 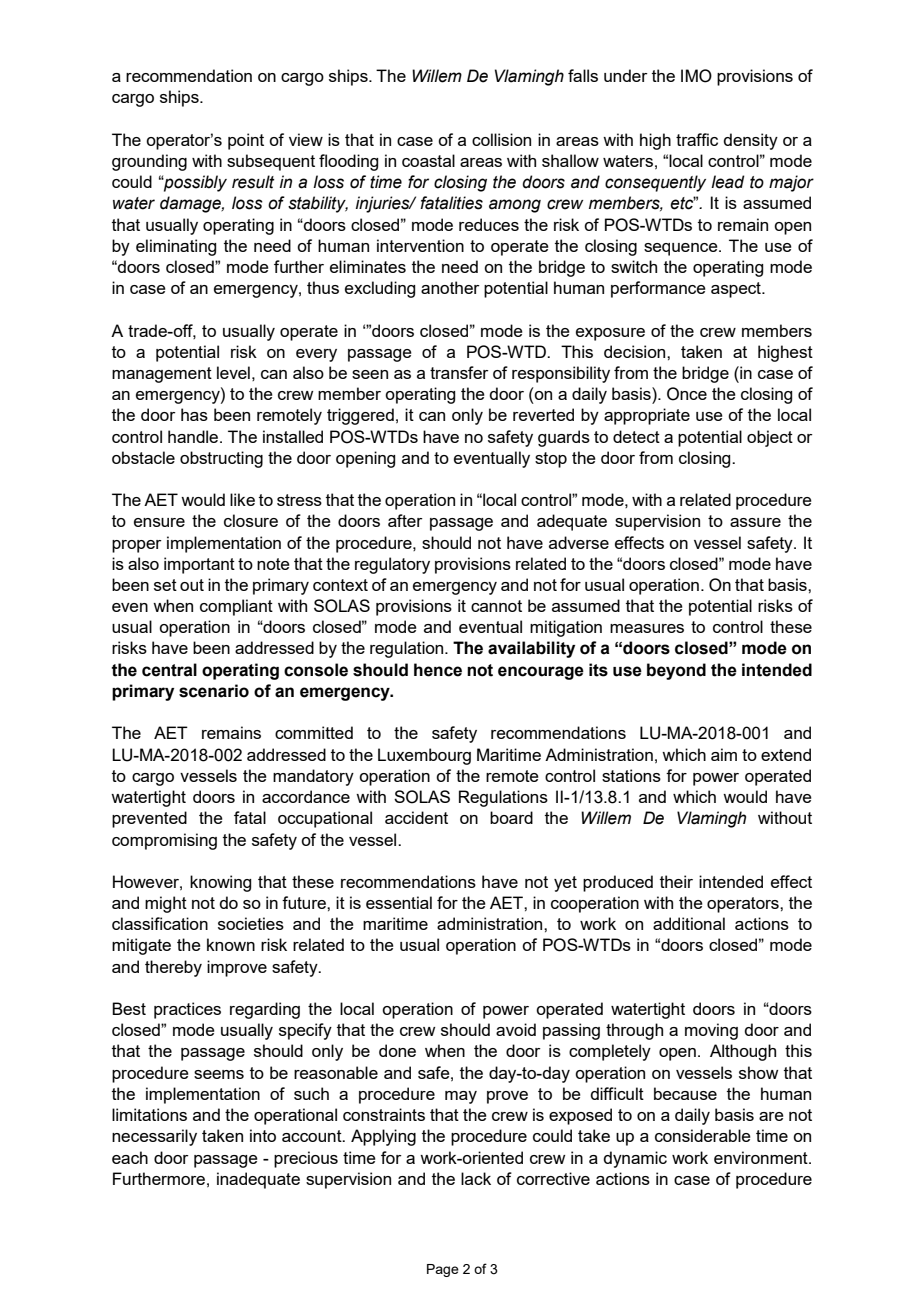 I want to click on compromising, so click(x=164, y=841).
